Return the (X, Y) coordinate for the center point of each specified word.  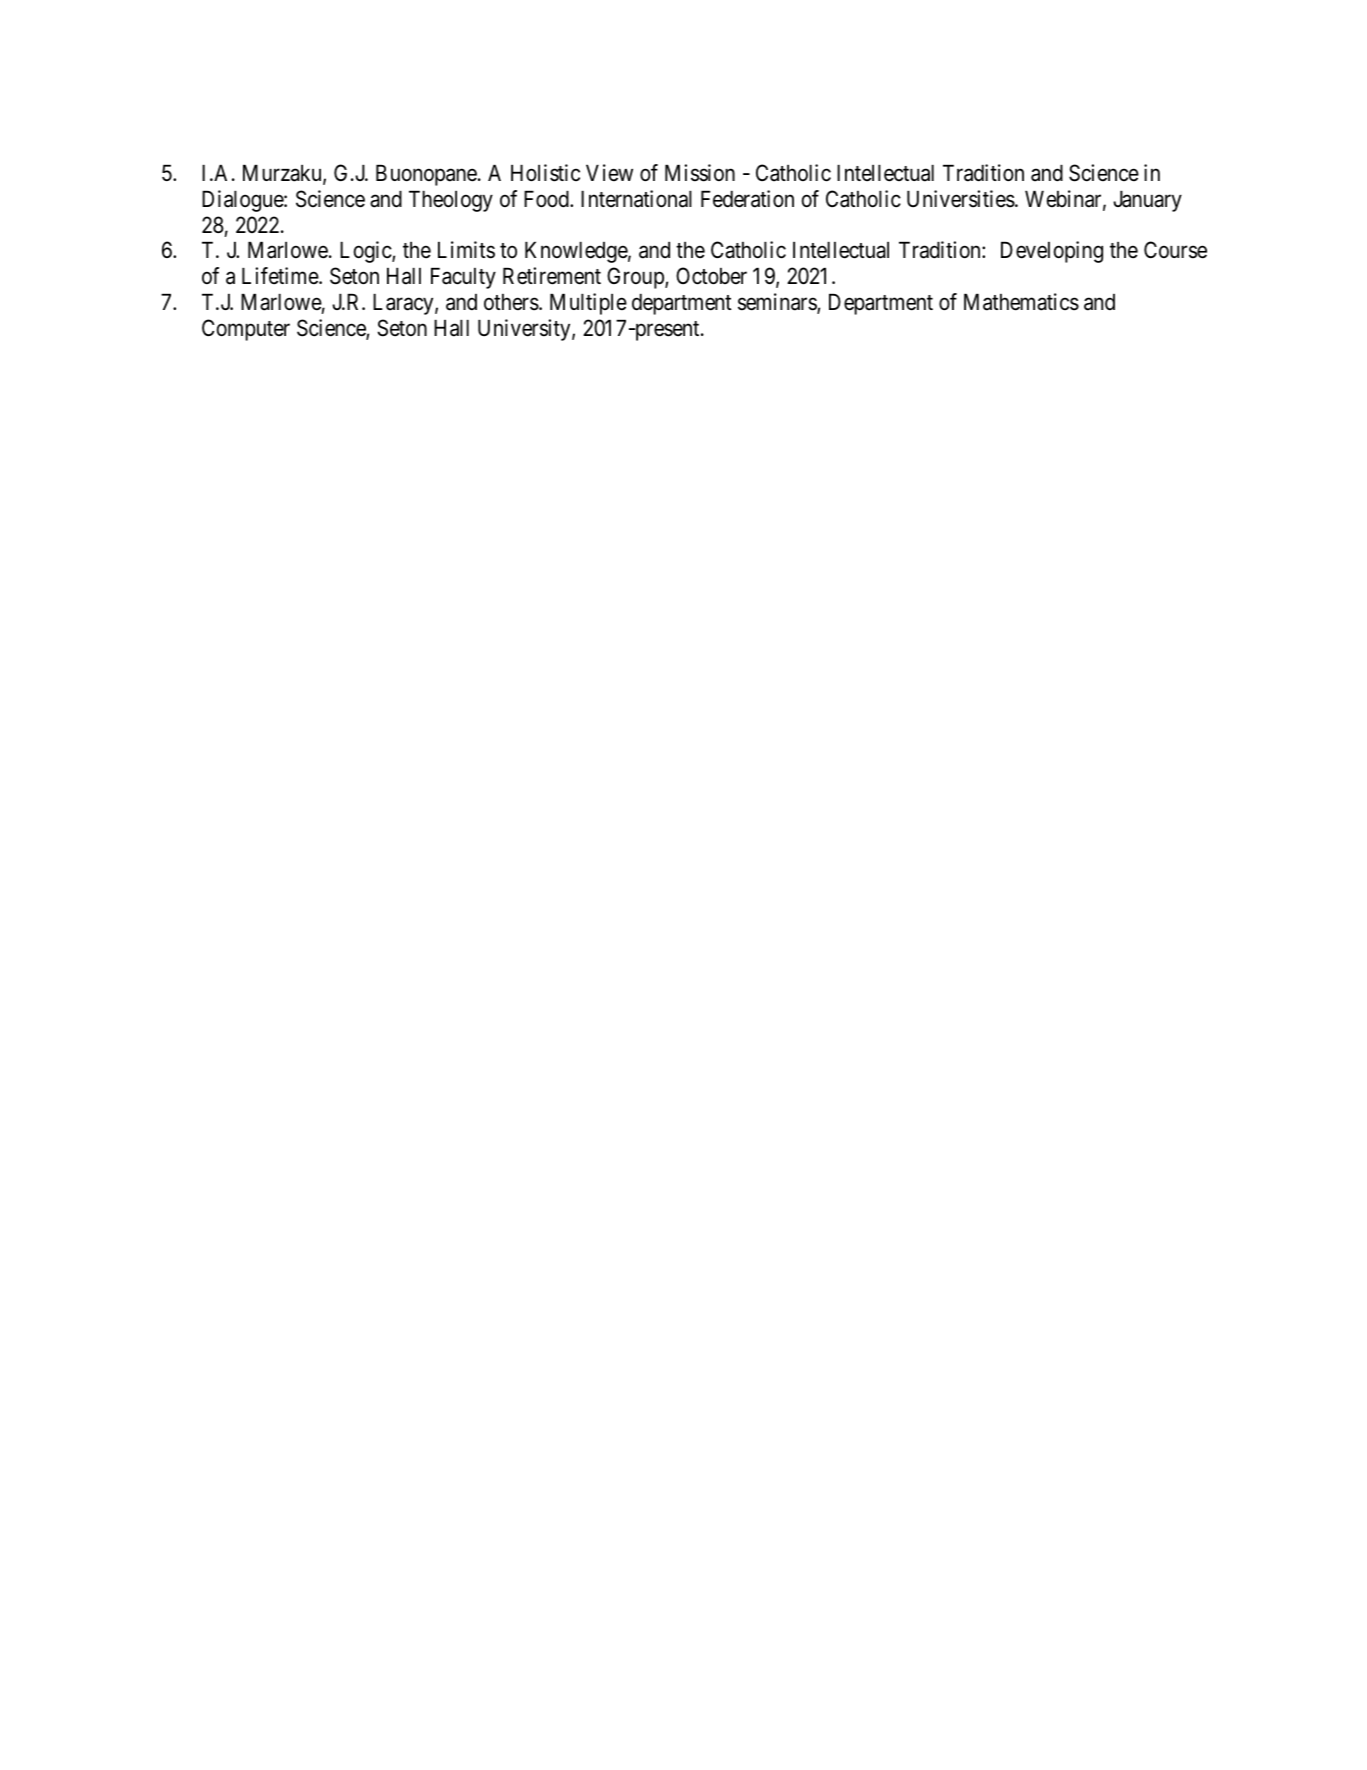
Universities (961, 199)
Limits (466, 250)
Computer (246, 330)
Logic (366, 252)
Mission (700, 173)
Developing (1052, 252)
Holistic (545, 173)
